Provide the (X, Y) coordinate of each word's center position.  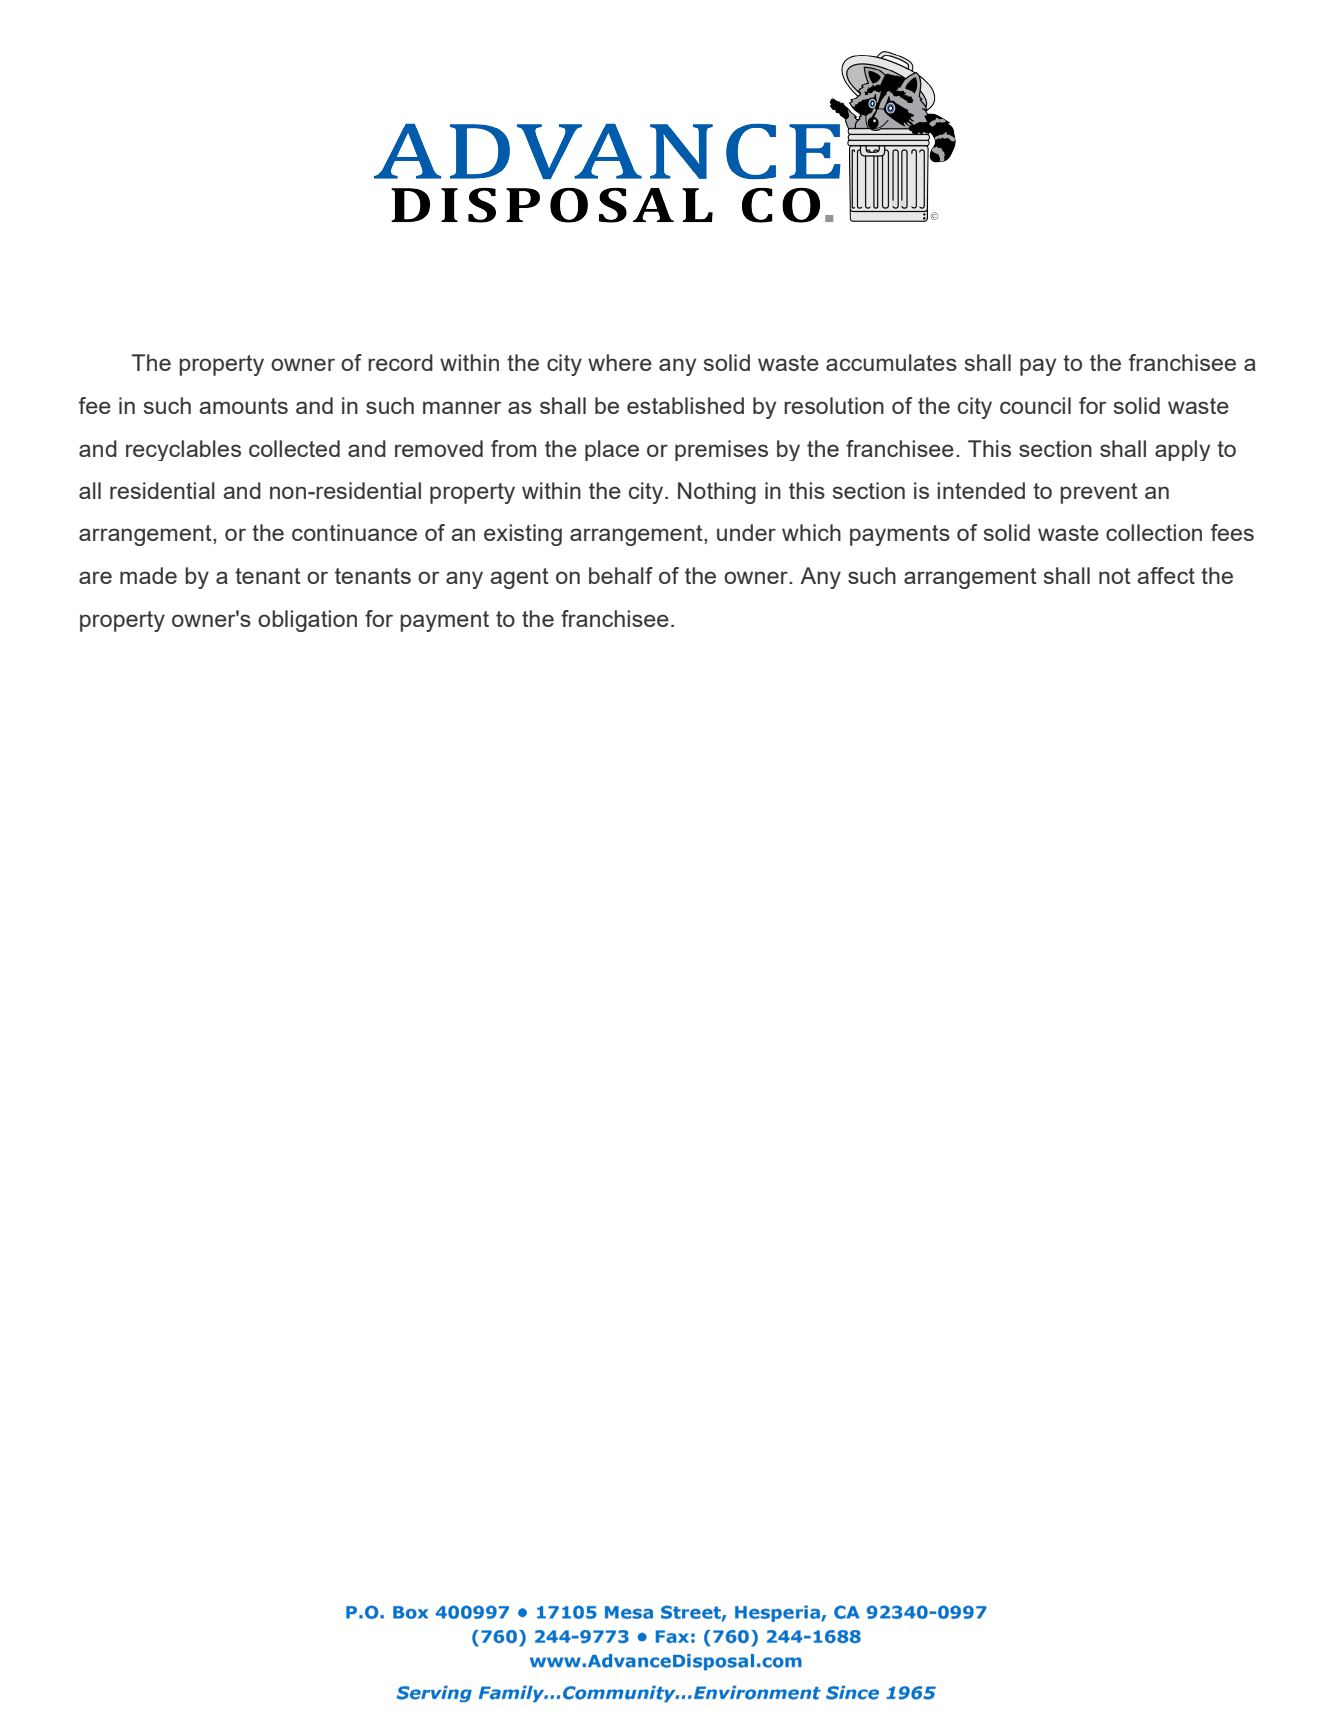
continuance (354, 532)
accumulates (891, 362)
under (746, 532)
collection (1154, 532)
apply (1182, 450)
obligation (307, 621)
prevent (1099, 493)
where (620, 362)
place (612, 450)
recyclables (183, 450)
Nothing (717, 493)
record (400, 362)
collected (294, 448)
